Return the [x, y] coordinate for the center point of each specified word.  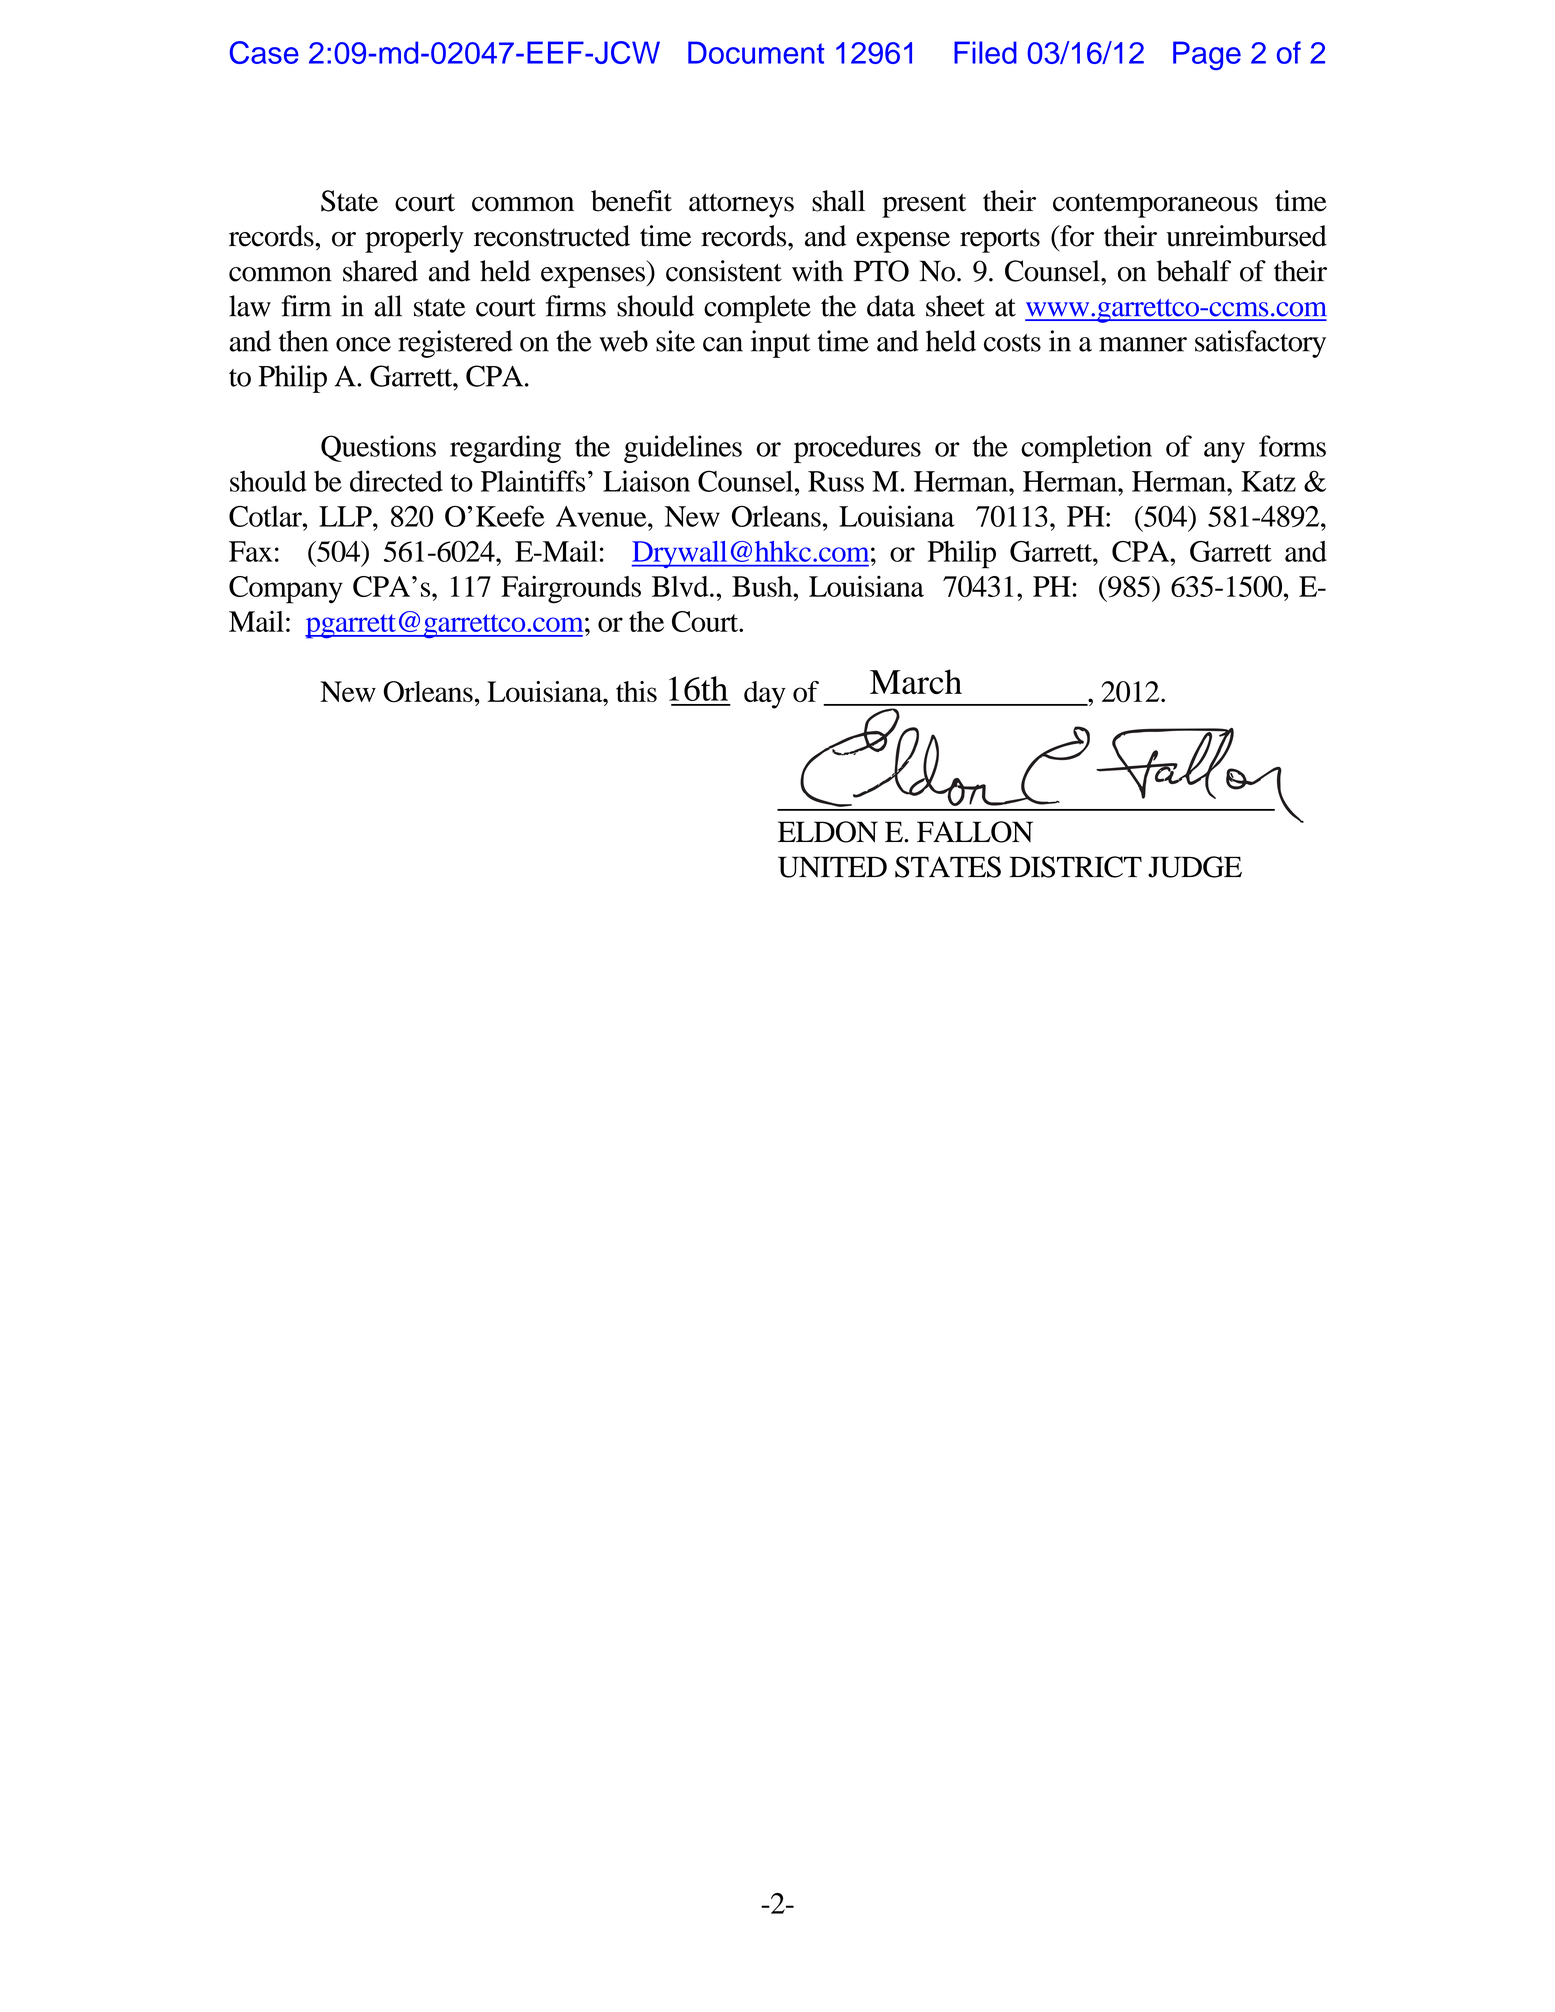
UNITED [832, 867]
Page [1207, 55]
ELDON [828, 832]
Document [756, 52]
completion [1086, 449]
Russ [836, 481]
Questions [378, 448]
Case [264, 52]
